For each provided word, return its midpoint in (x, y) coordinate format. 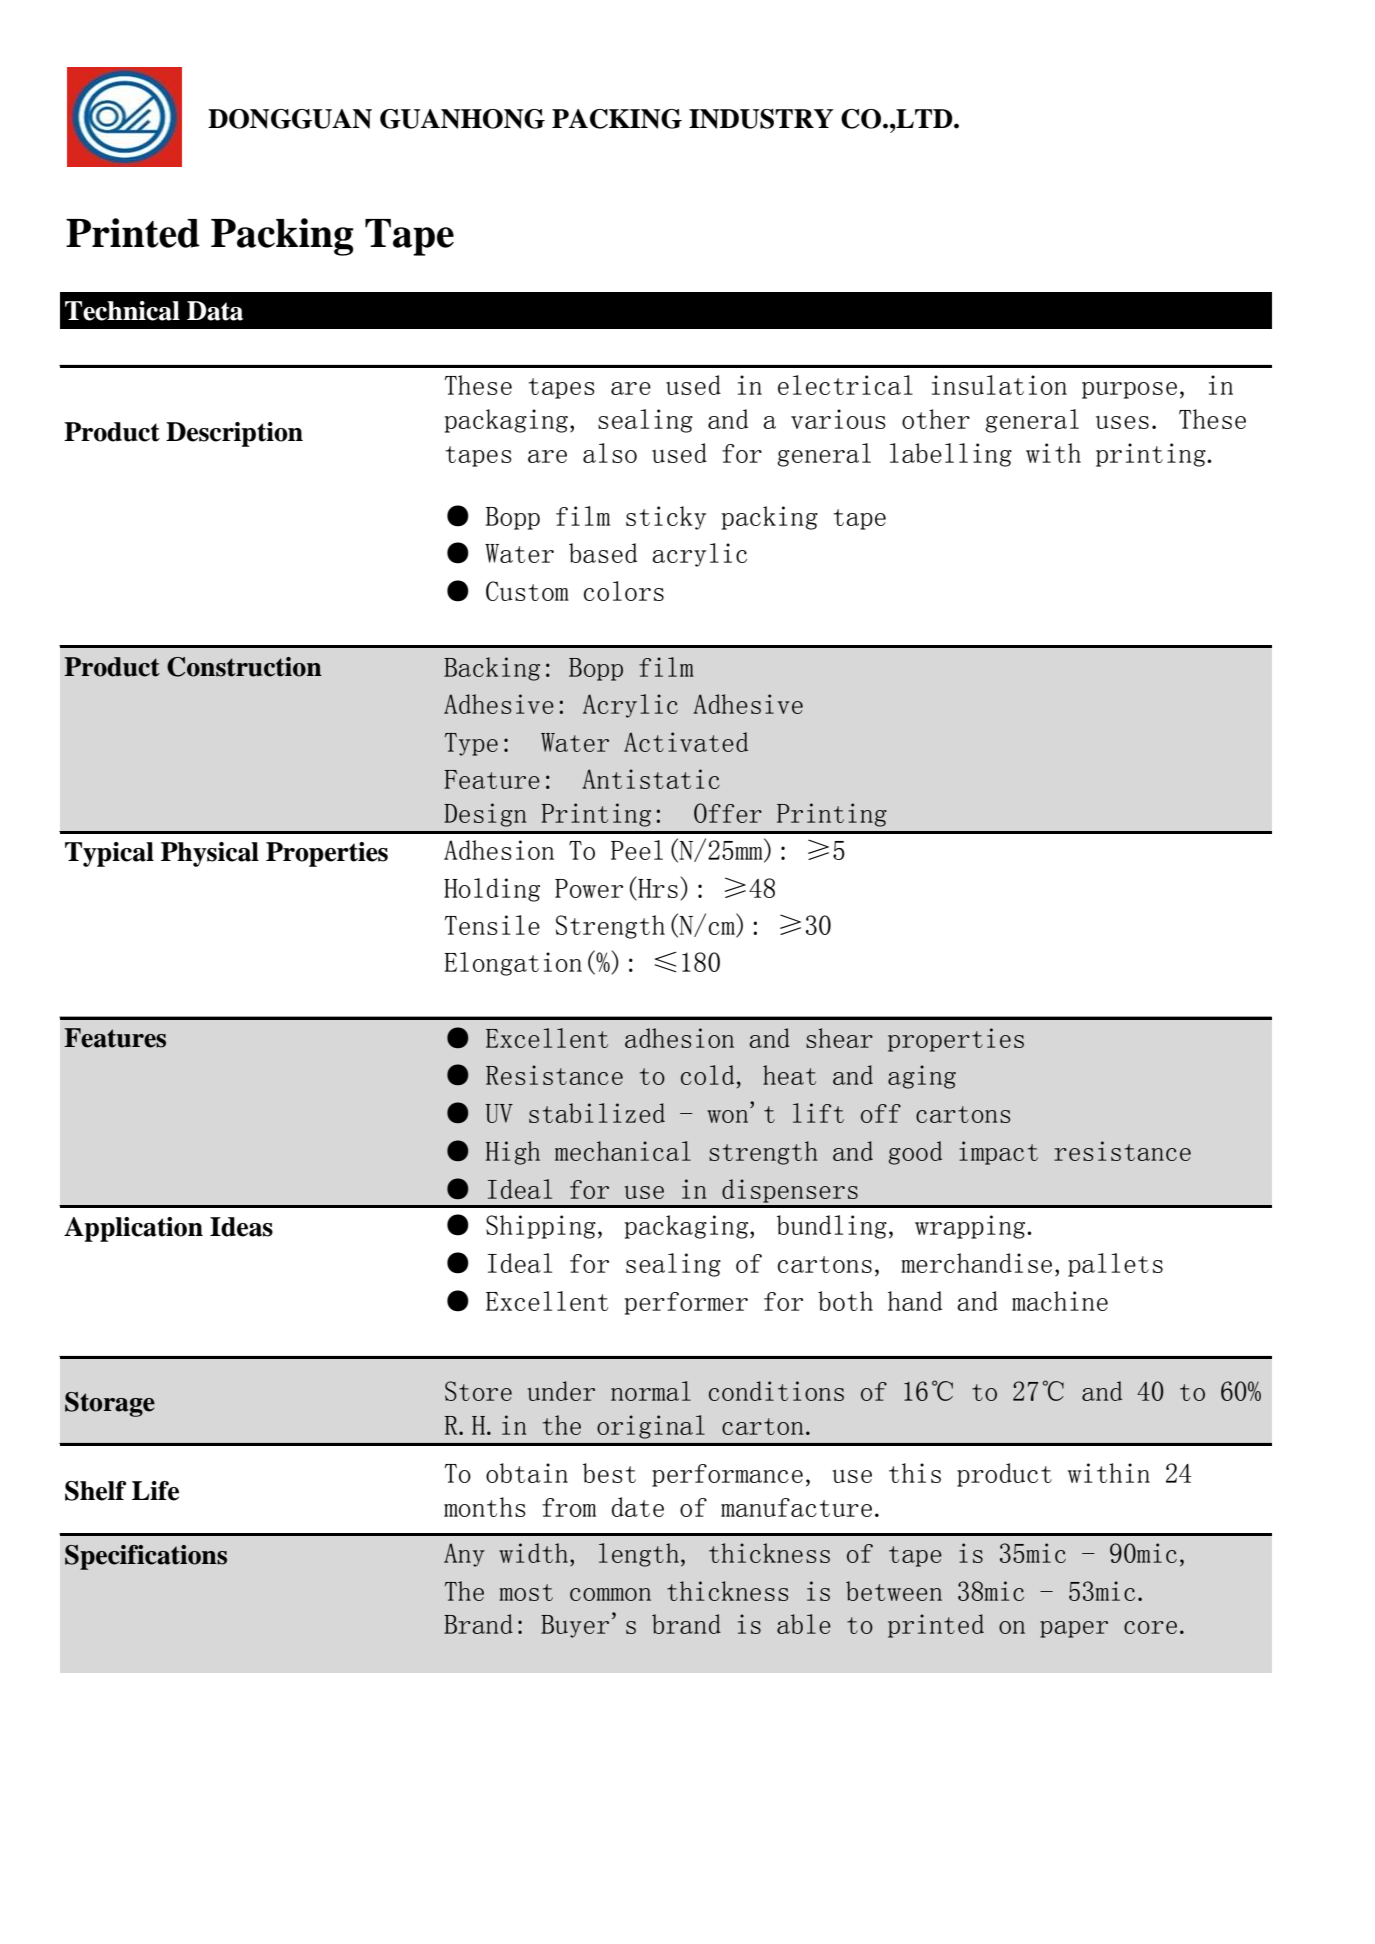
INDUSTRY (761, 119)
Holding (492, 890)
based (603, 553)
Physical (210, 854)
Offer (728, 813)
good (915, 1153)
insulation (999, 385)
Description (234, 434)
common (610, 1594)
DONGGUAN (290, 119)
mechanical (623, 1151)
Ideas (241, 1227)
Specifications (146, 1557)
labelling (951, 455)
